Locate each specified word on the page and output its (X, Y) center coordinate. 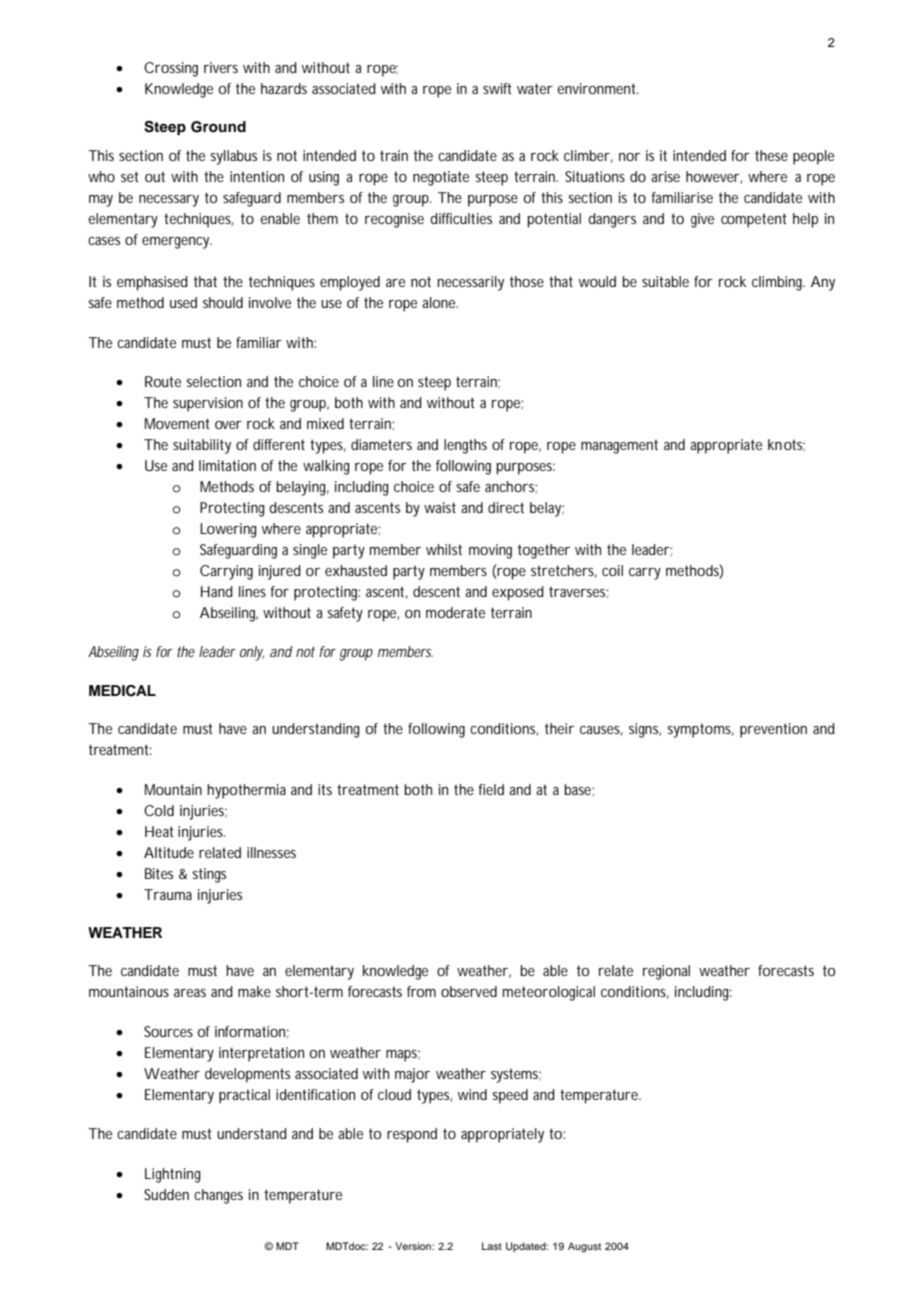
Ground (218, 127)
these (771, 155)
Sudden (166, 1194)
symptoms (700, 730)
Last (492, 1246)
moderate (455, 612)
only (252, 653)
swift (497, 88)
